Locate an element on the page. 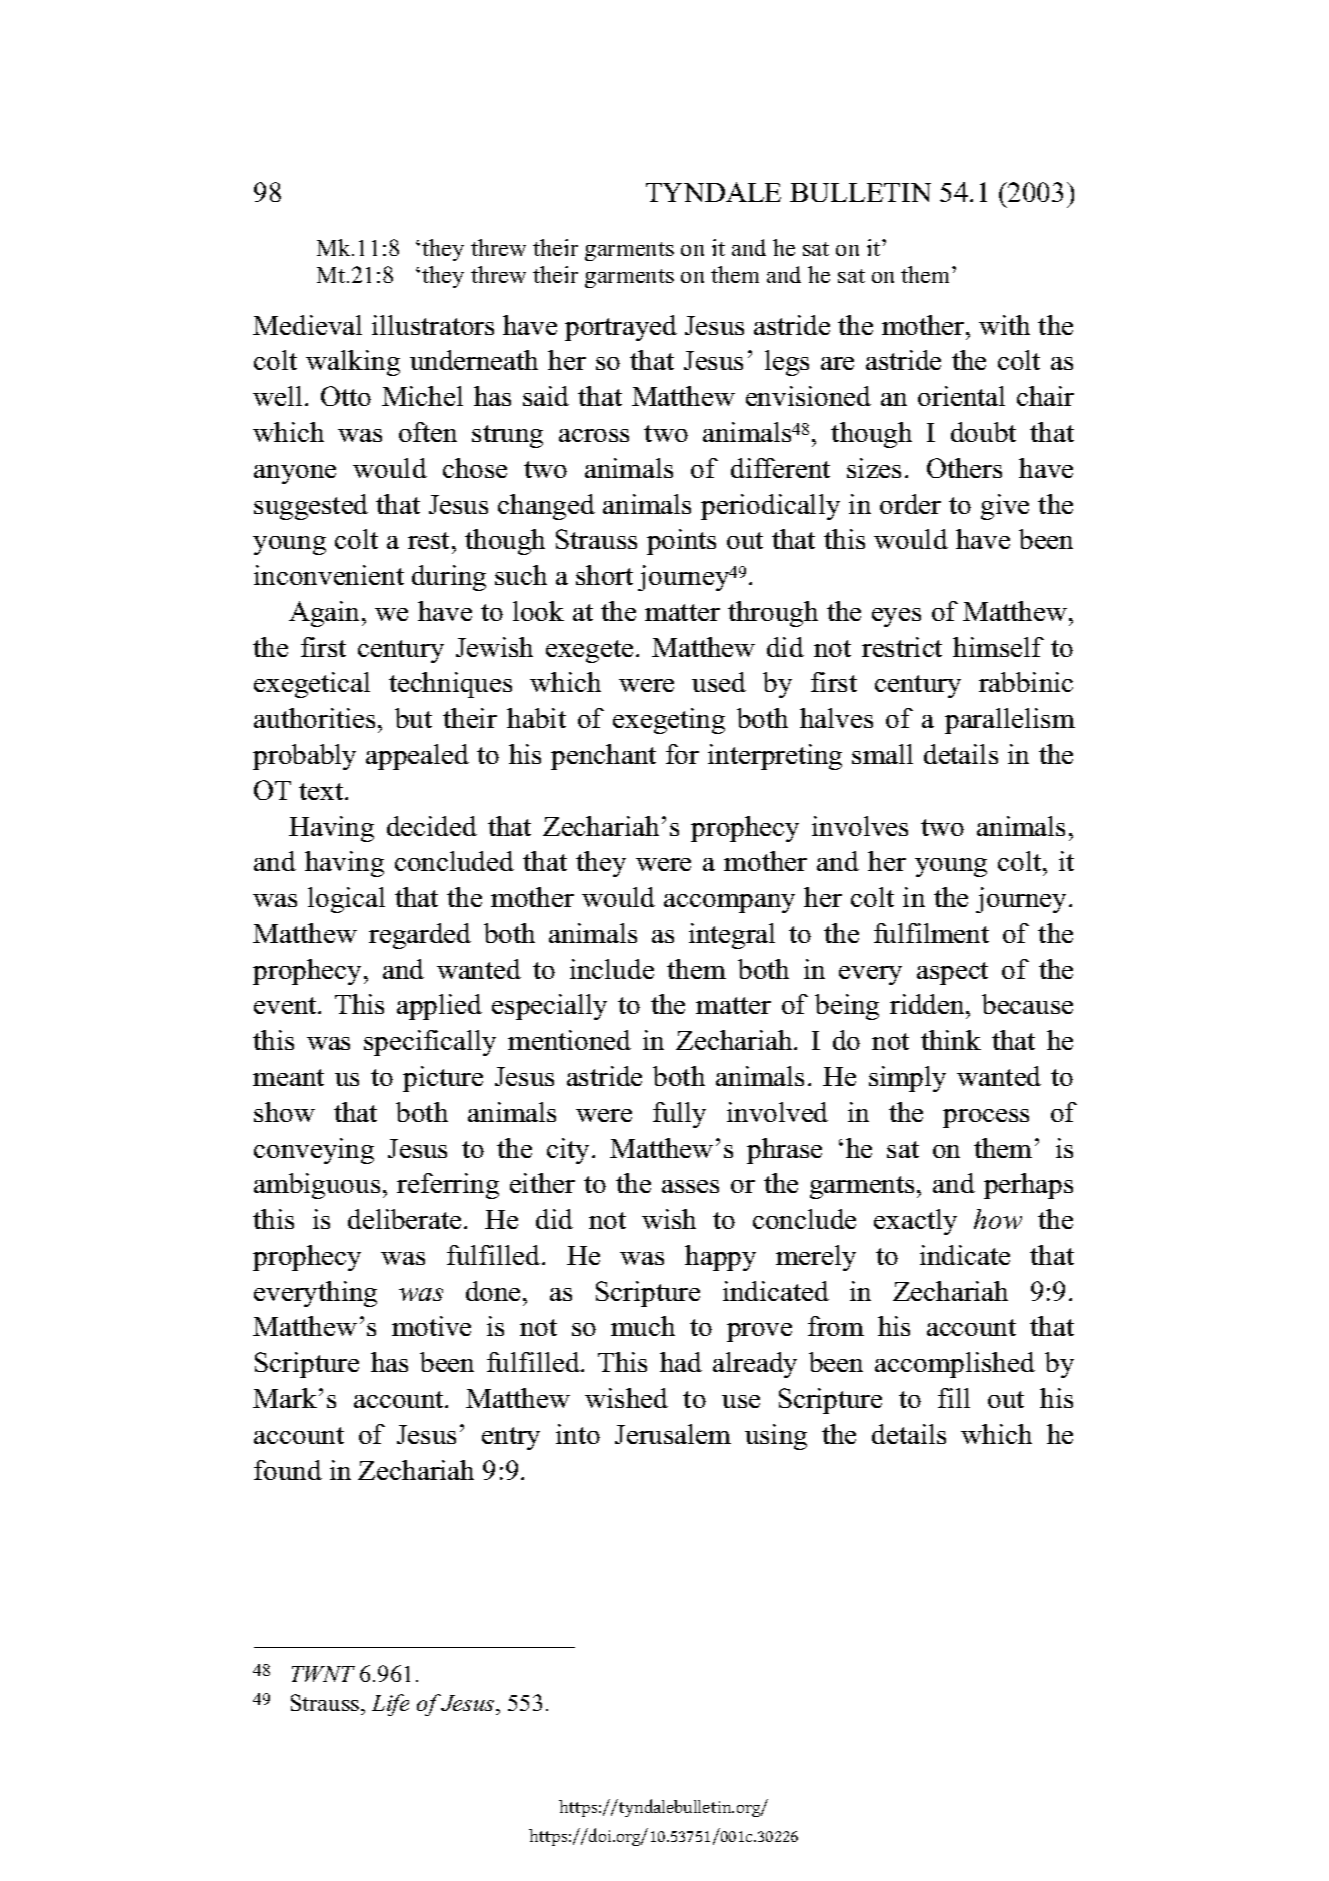 Image resolution: width=1329 pixels, height=1881 pixels. used is located at coordinates (719, 682).
